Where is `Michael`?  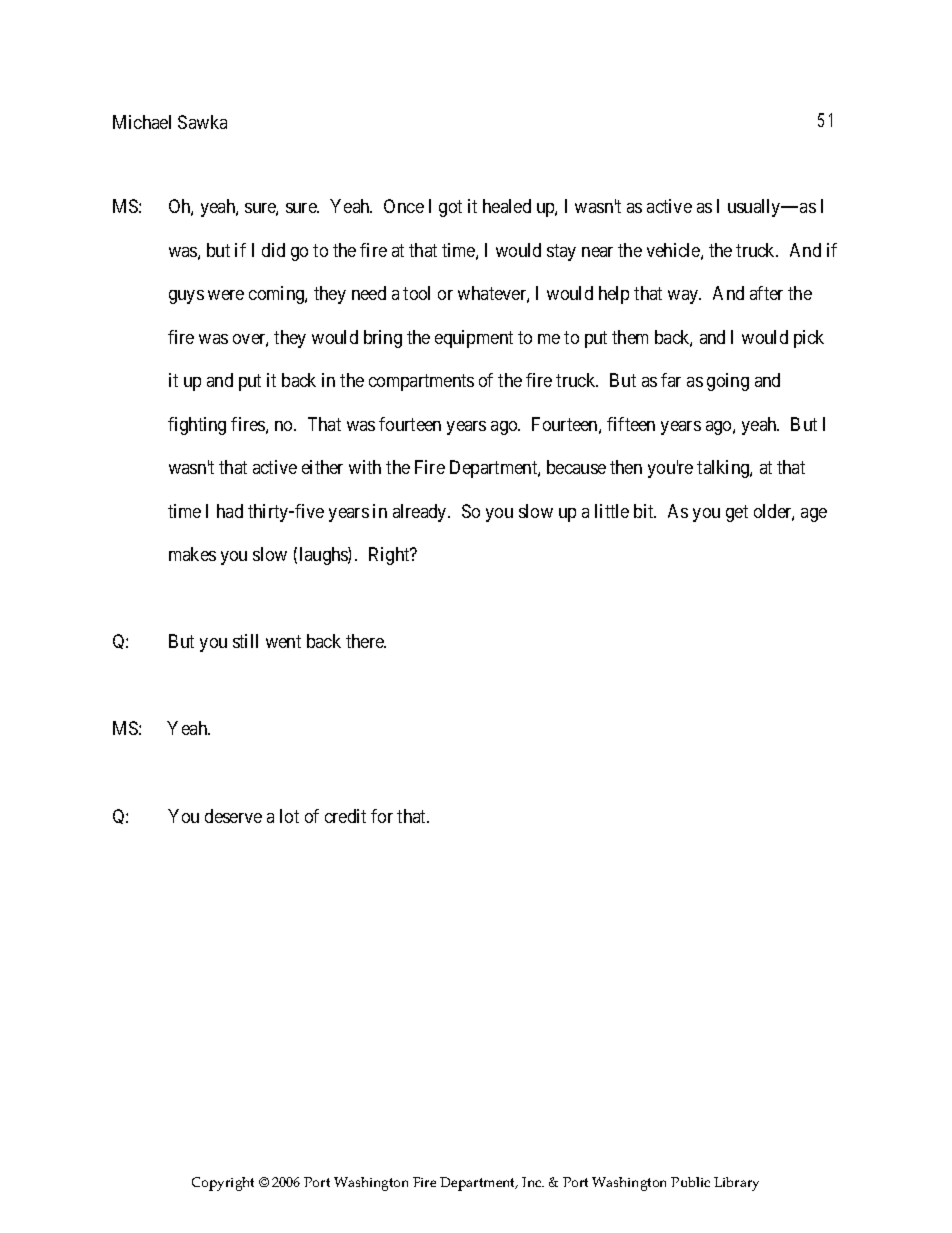
Michael is located at coordinates (142, 122).
